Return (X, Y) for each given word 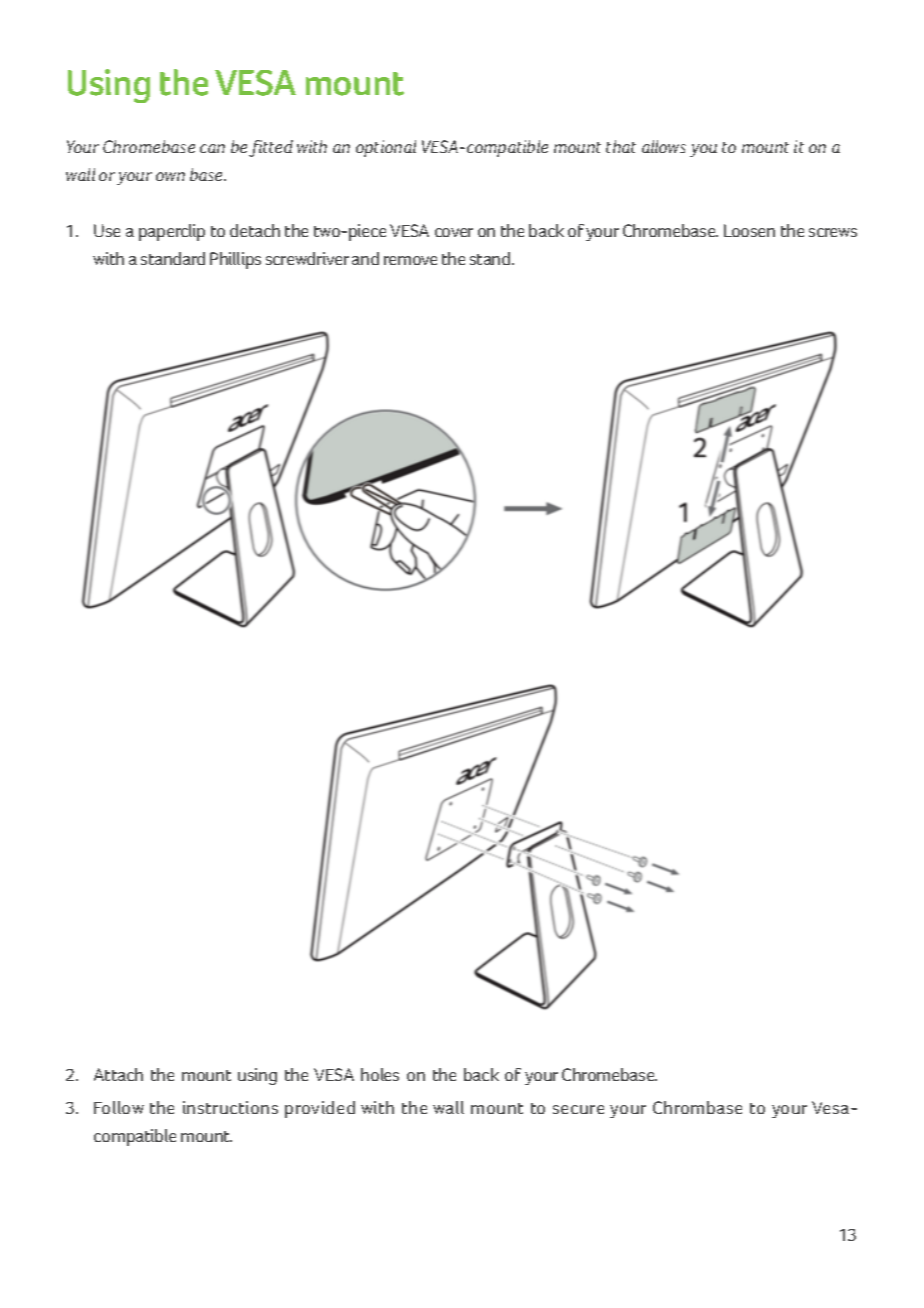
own (170, 176)
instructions (230, 1107)
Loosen (749, 230)
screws (833, 232)
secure (578, 1109)
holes (380, 1074)
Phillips (235, 260)
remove (410, 260)
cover (454, 232)
